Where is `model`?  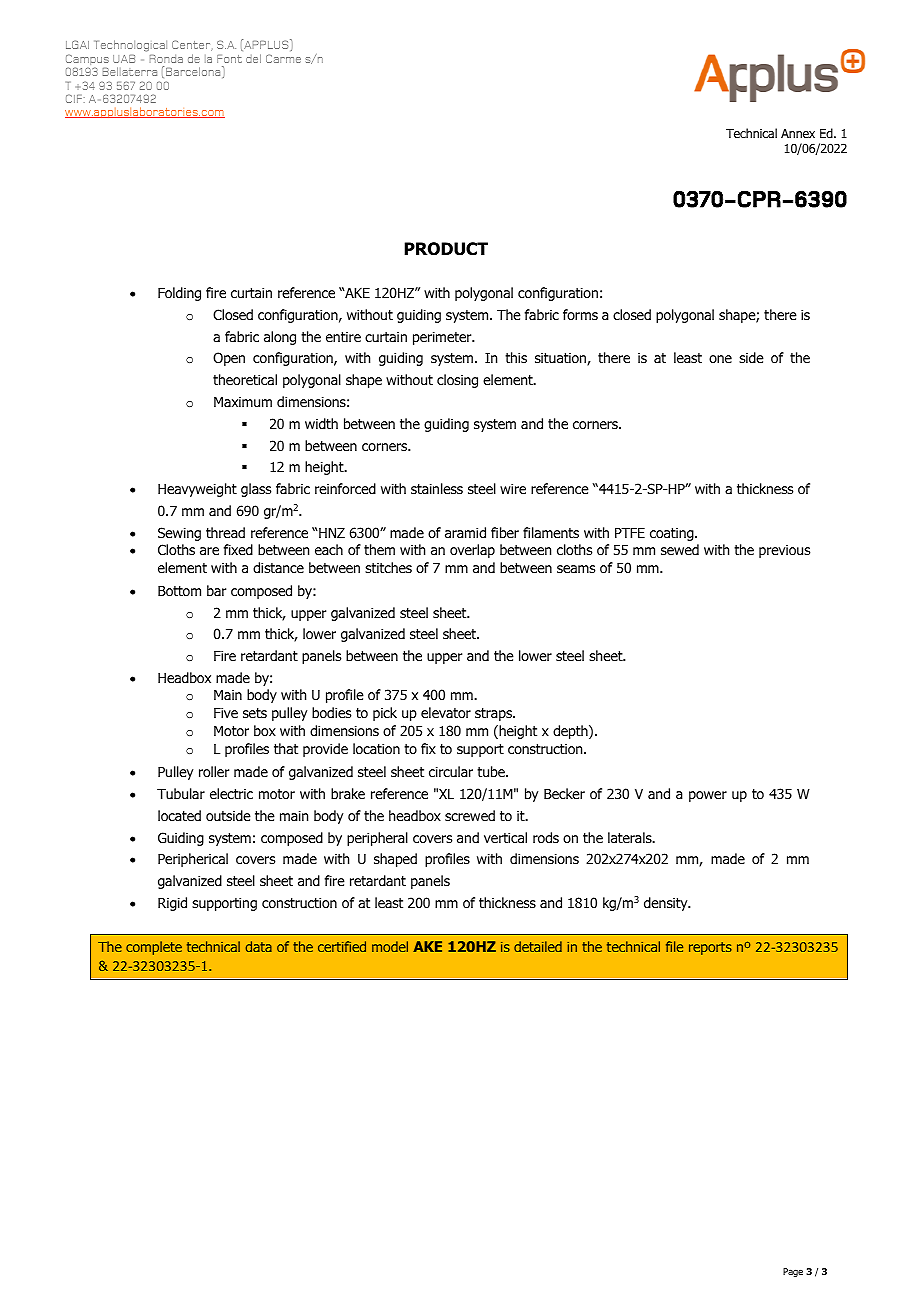 model is located at coordinates (390, 946).
